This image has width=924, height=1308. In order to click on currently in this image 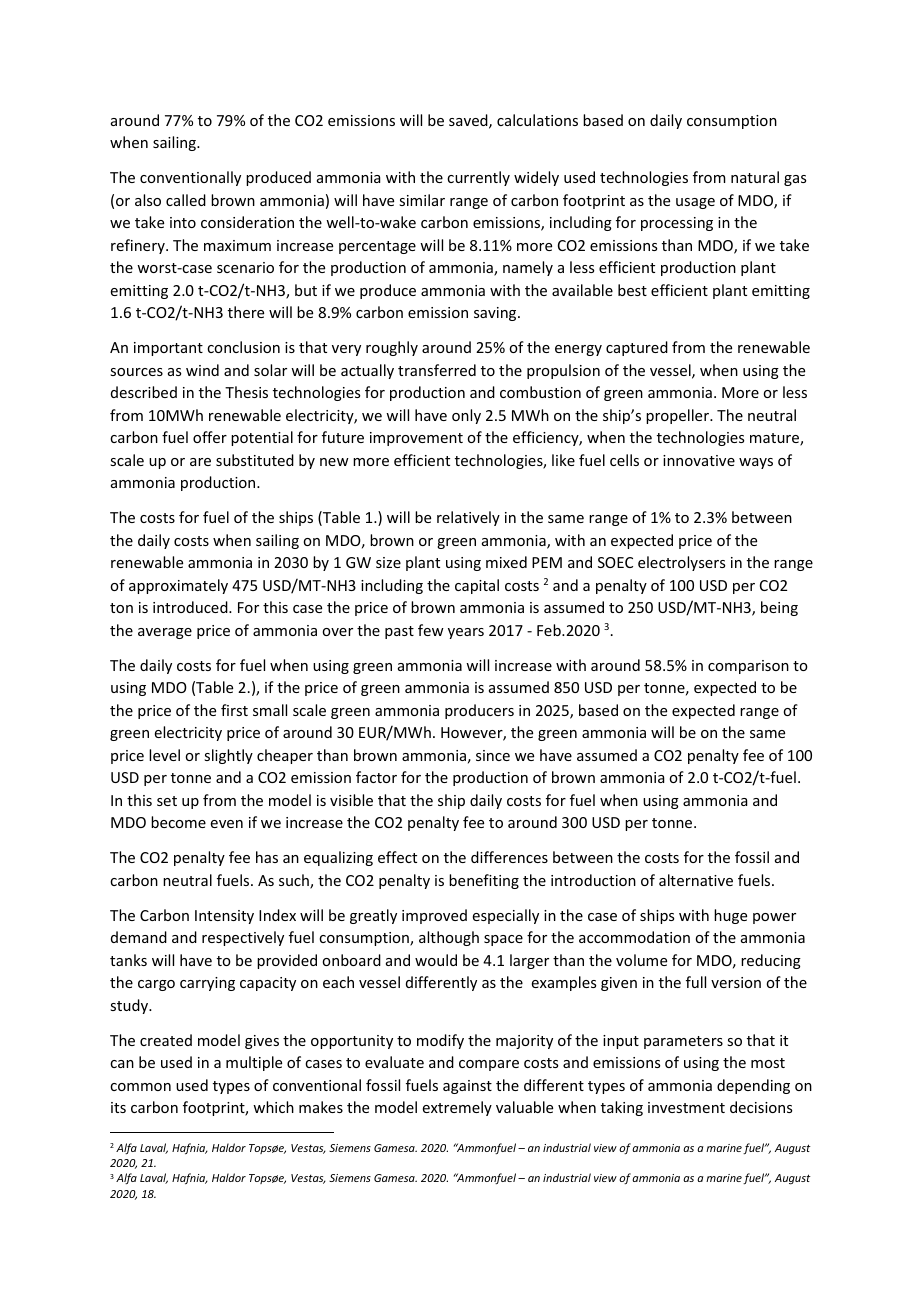, I will do `click(478, 178)`.
